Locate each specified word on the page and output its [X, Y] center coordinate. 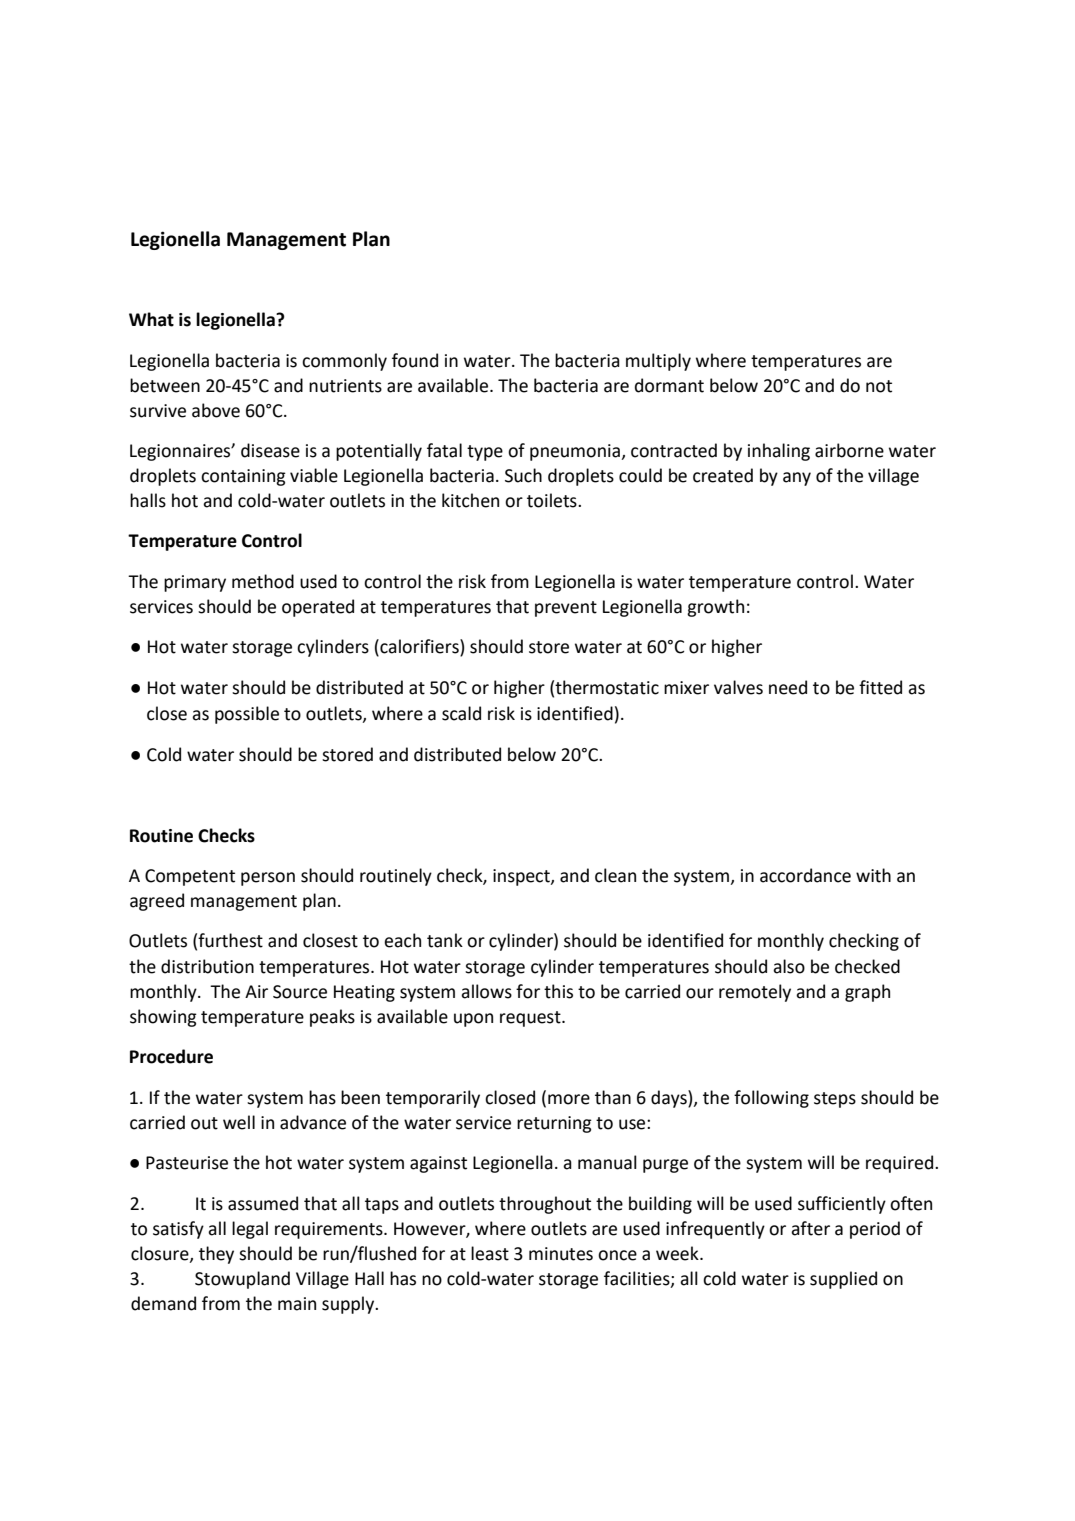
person [268, 879]
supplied [843, 1280]
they [216, 1255]
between [165, 385]
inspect [522, 877]
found [415, 360]
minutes [561, 1254]
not [879, 386]
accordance [805, 875]
